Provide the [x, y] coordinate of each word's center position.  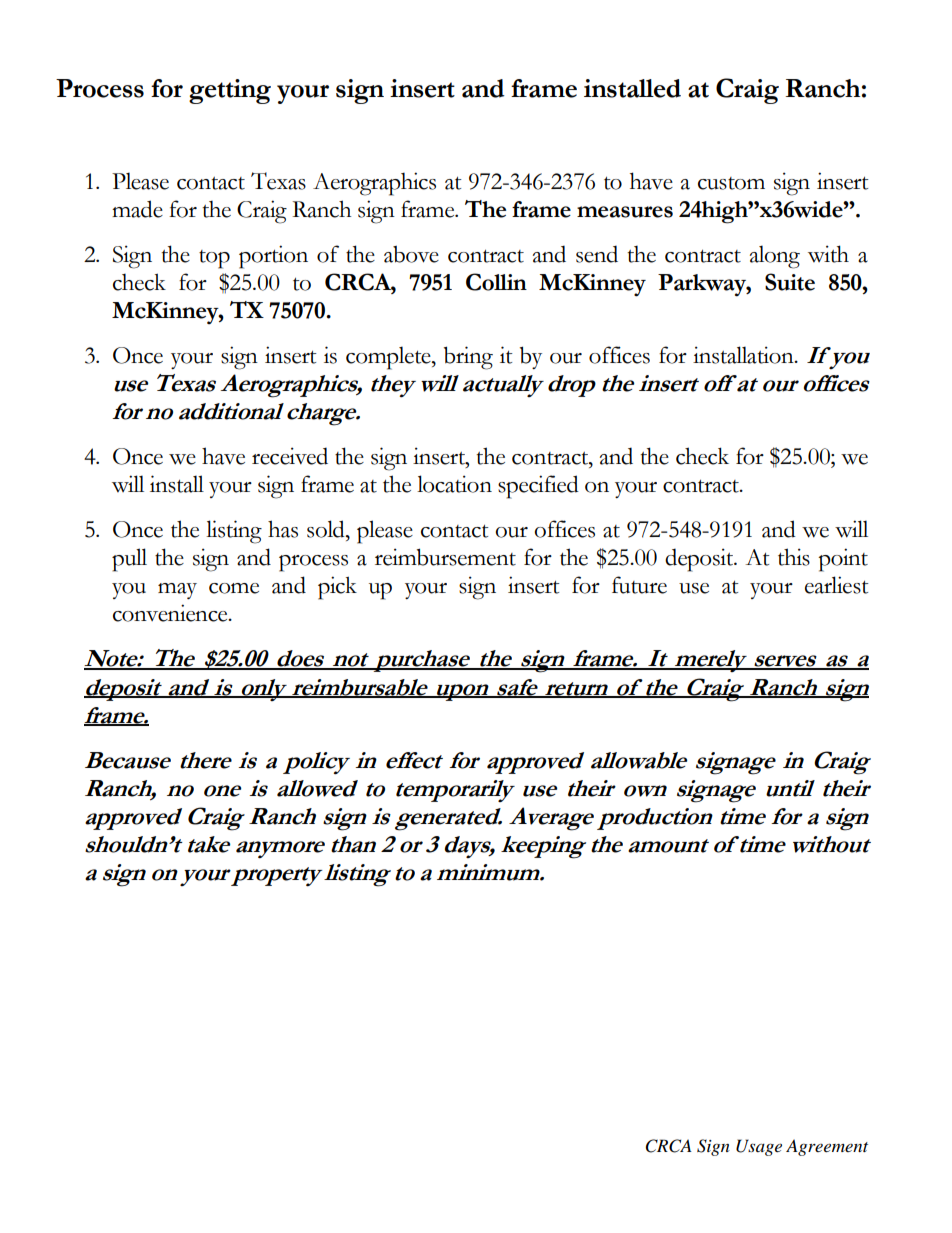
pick [337, 588]
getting [230, 91]
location [454, 484]
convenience [171, 613]
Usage [759, 1147]
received [290, 456]
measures [625, 212]
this [794, 557]
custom [731, 183]
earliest [837, 585]
